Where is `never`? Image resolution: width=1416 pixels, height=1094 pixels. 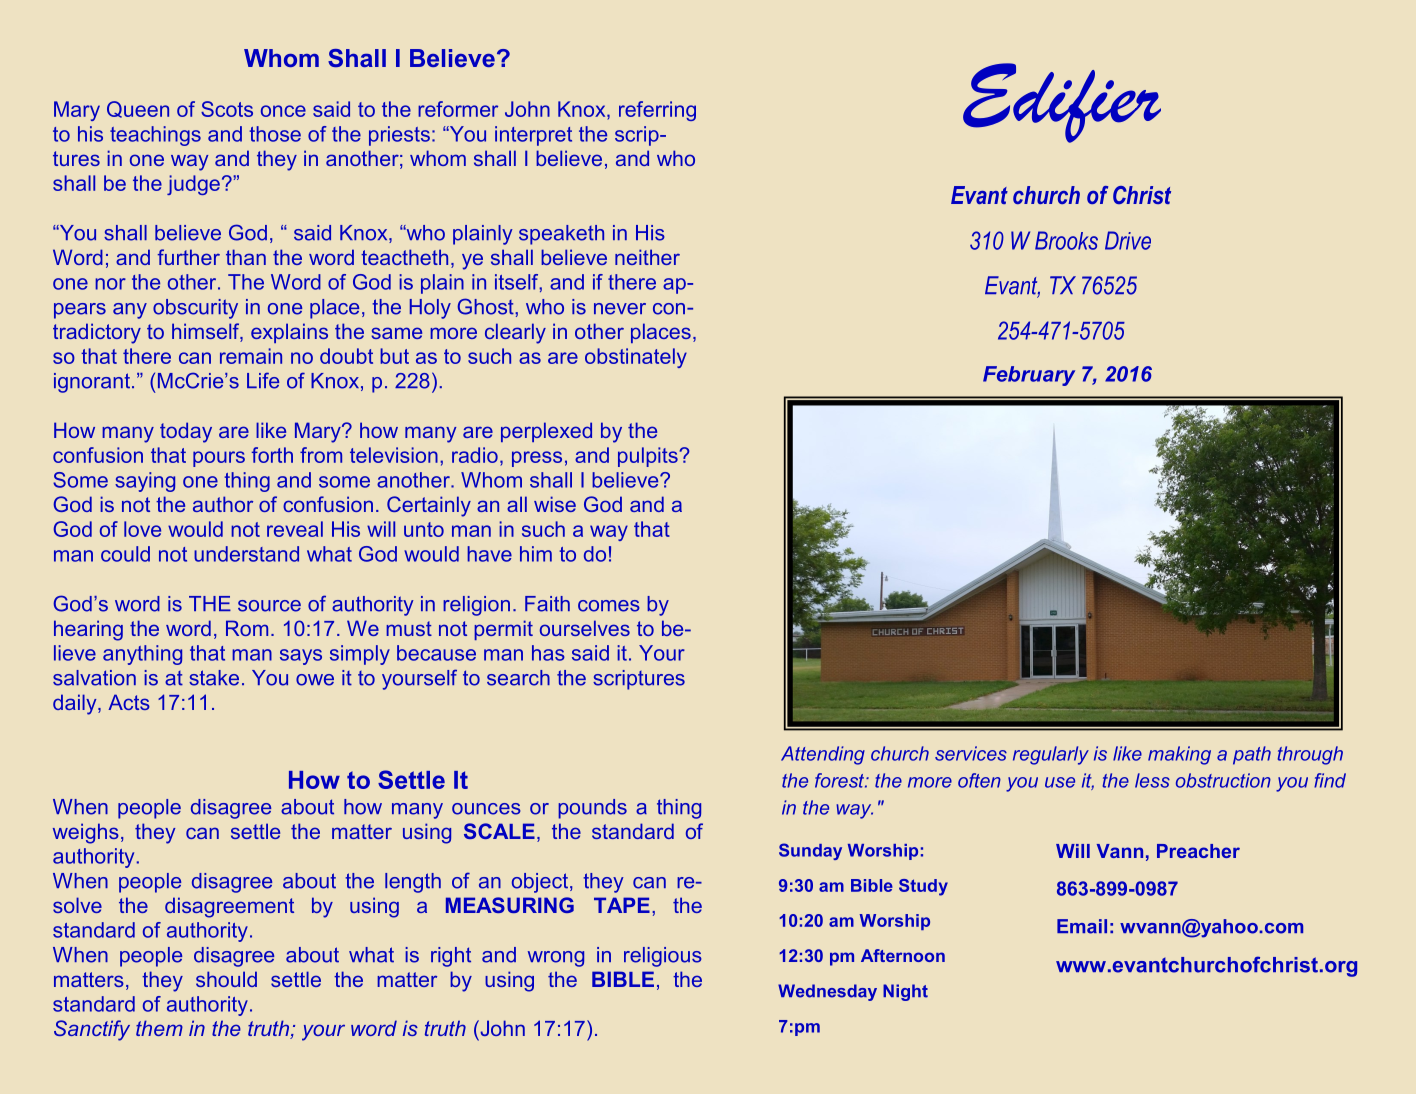
never is located at coordinates (620, 309).
